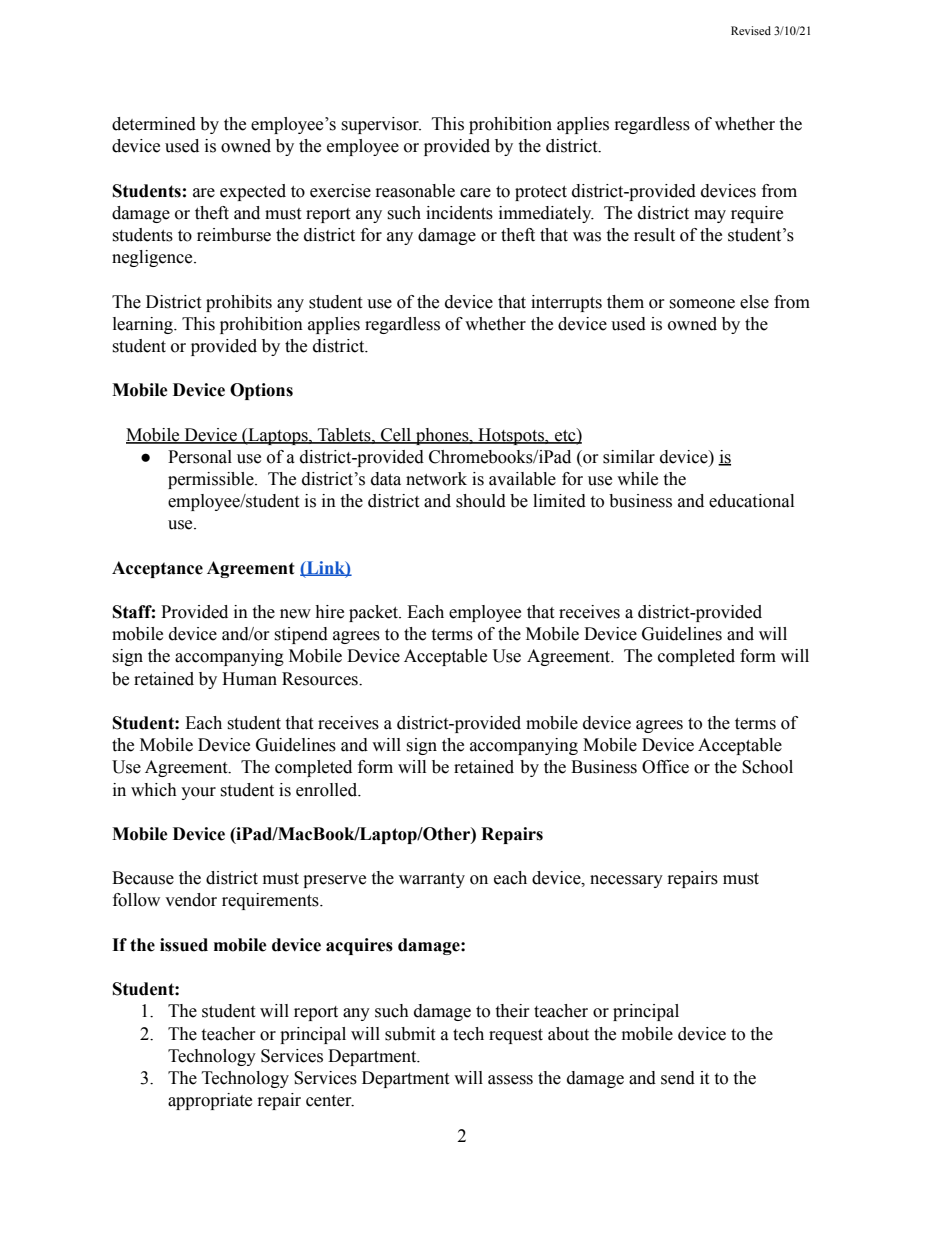 The image size is (952, 1233). Describe the element at coordinates (396, 435) in the screenshot. I see `Cell` at that location.
